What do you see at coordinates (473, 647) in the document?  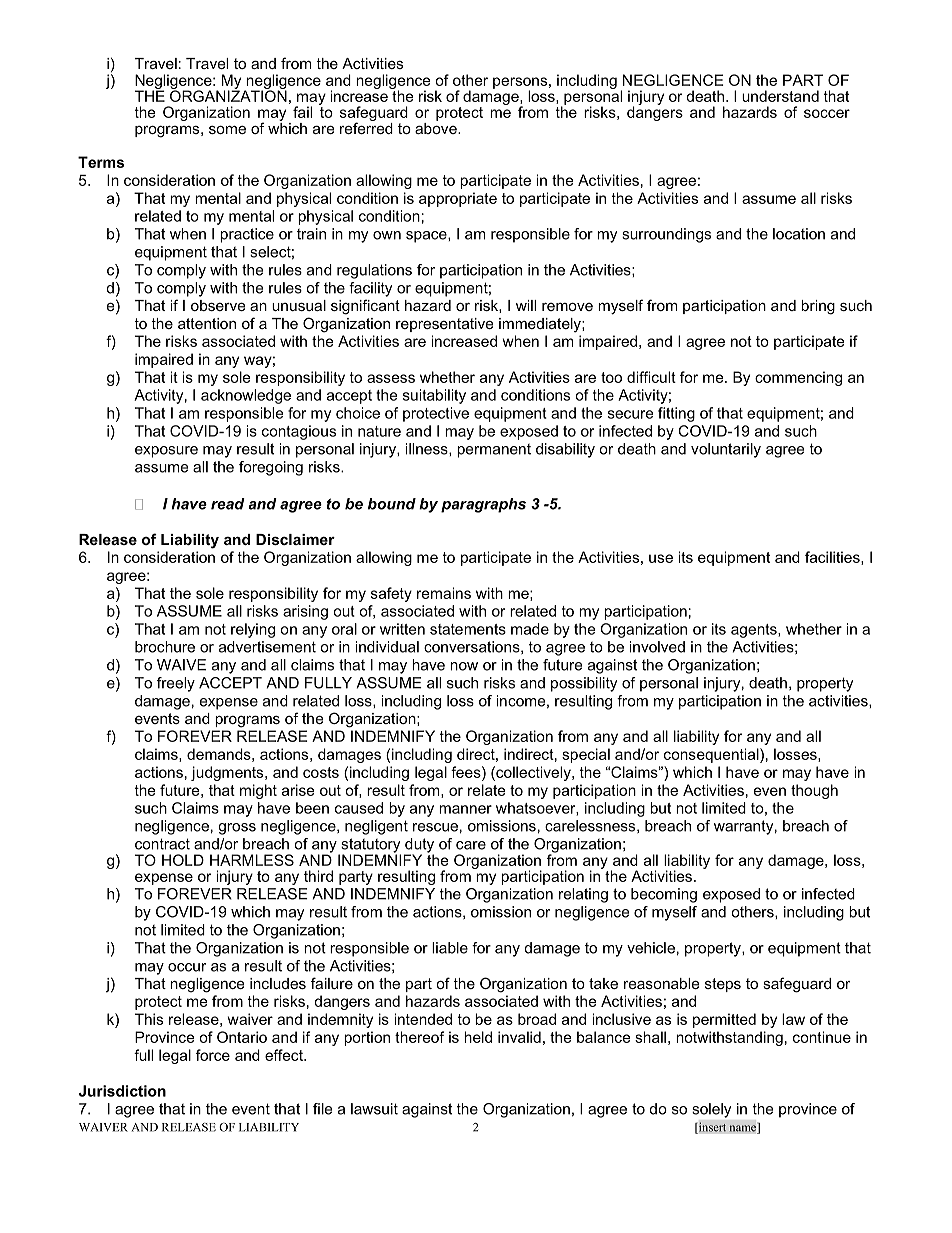 I see `conversations` at bounding box center [473, 647].
